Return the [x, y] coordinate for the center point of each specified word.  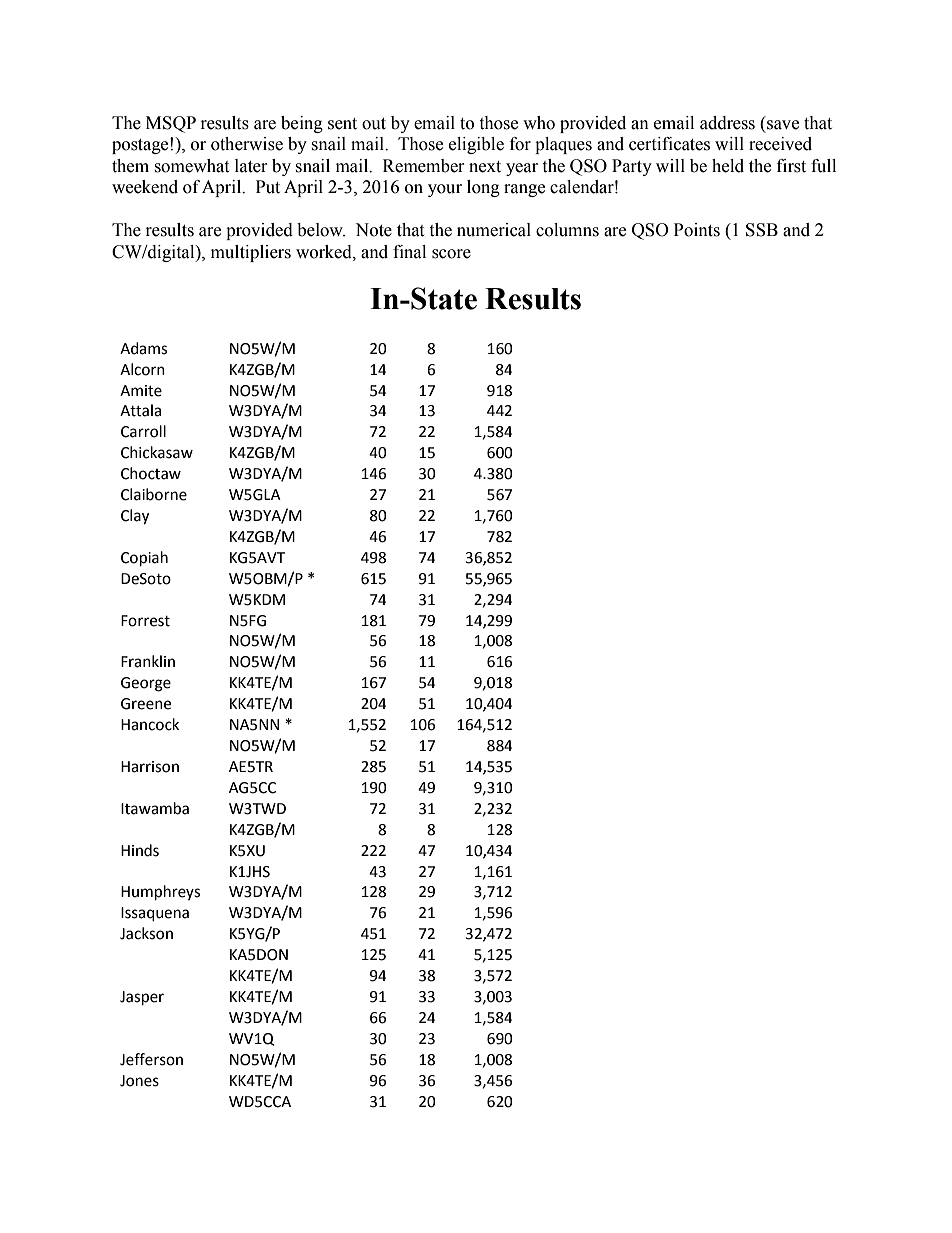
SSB [762, 230]
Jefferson [151, 1059]
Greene [146, 704]
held [728, 166]
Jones [139, 1081]
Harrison [150, 767]
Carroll [143, 431]
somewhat [191, 166]
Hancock [150, 724]
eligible [476, 145]
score [451, 254]
